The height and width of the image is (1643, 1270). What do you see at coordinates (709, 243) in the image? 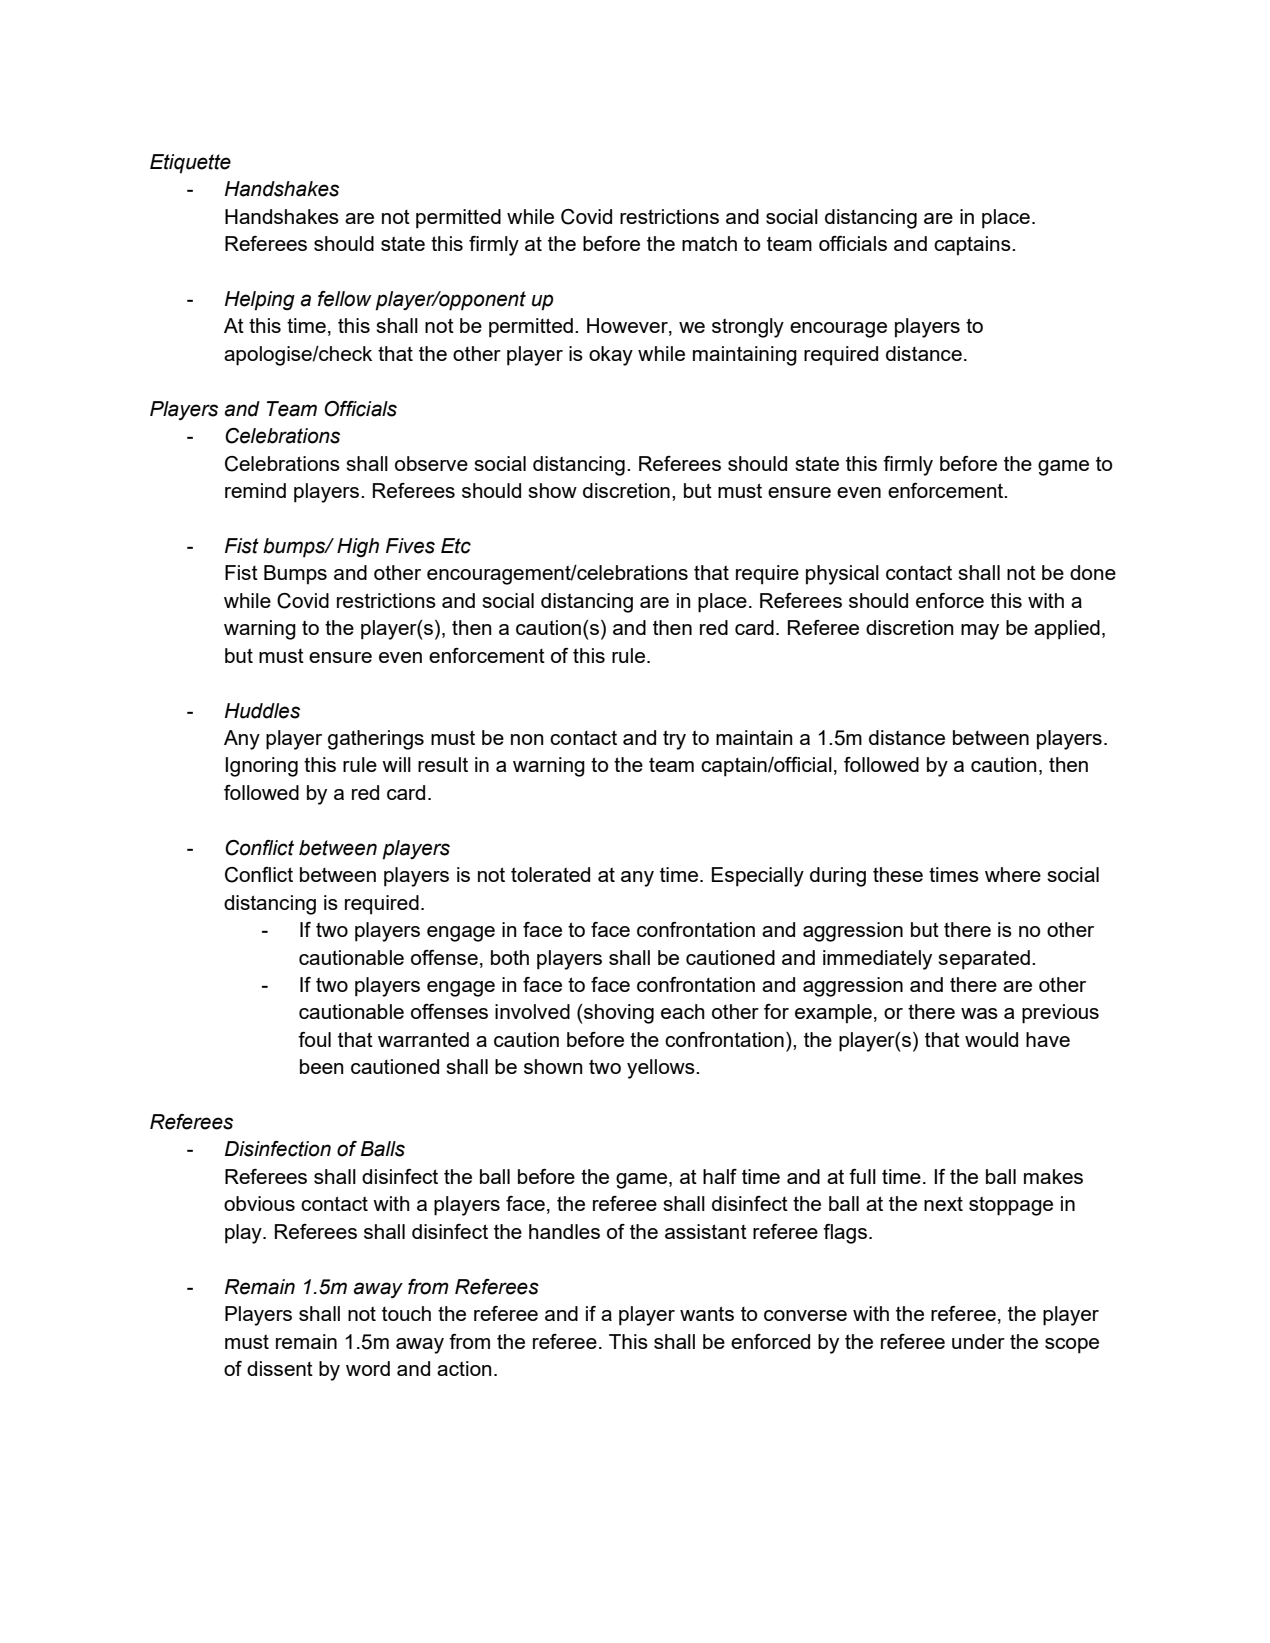
I see `match` at bounding box center [709, 243].
